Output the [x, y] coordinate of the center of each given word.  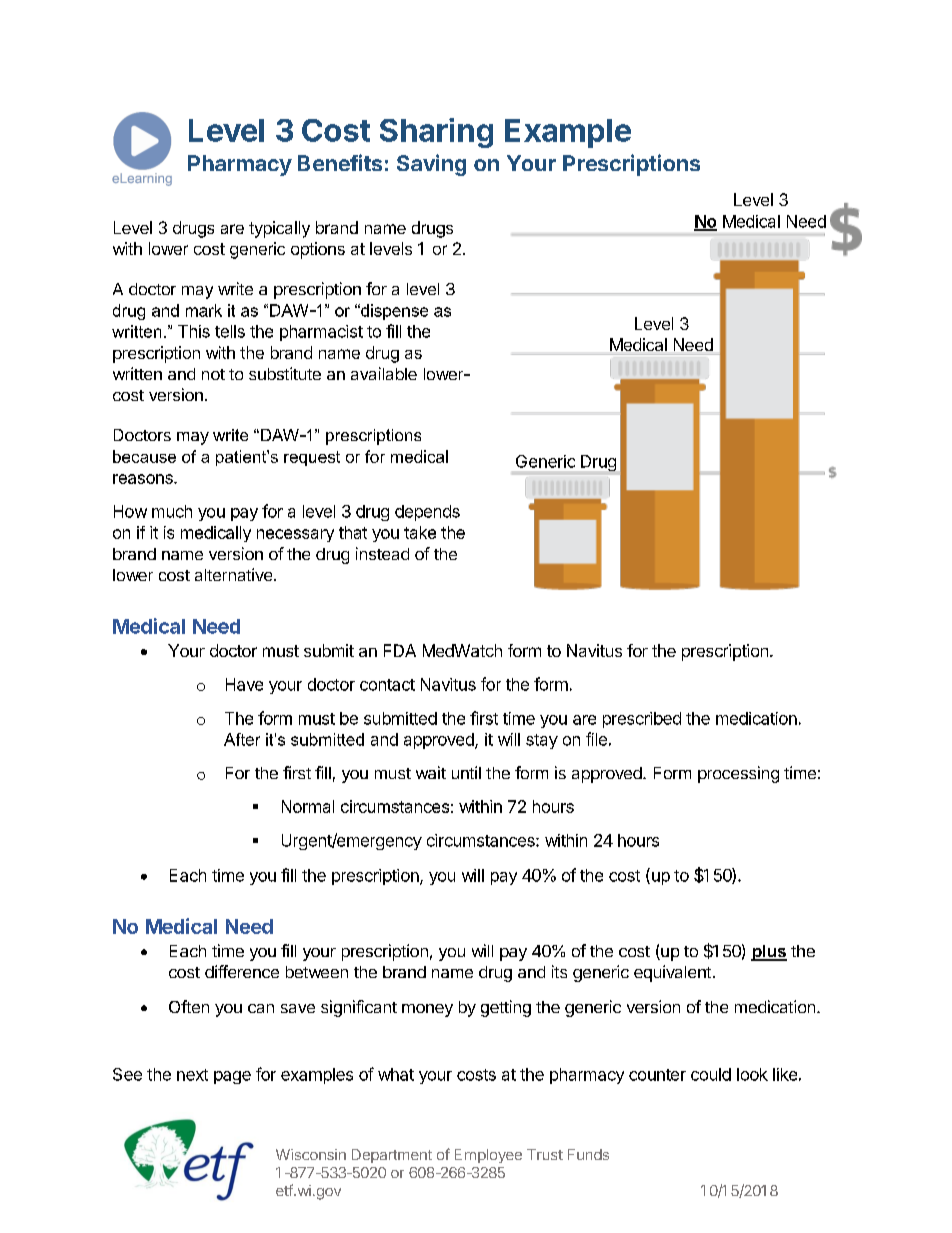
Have [244, 684]
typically [279, 229]
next [192, 1075]
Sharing [436, 133]
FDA [400, 650]
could [711, 1074]
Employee [488, 1156]
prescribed [642, 720]
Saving [431, 165]
